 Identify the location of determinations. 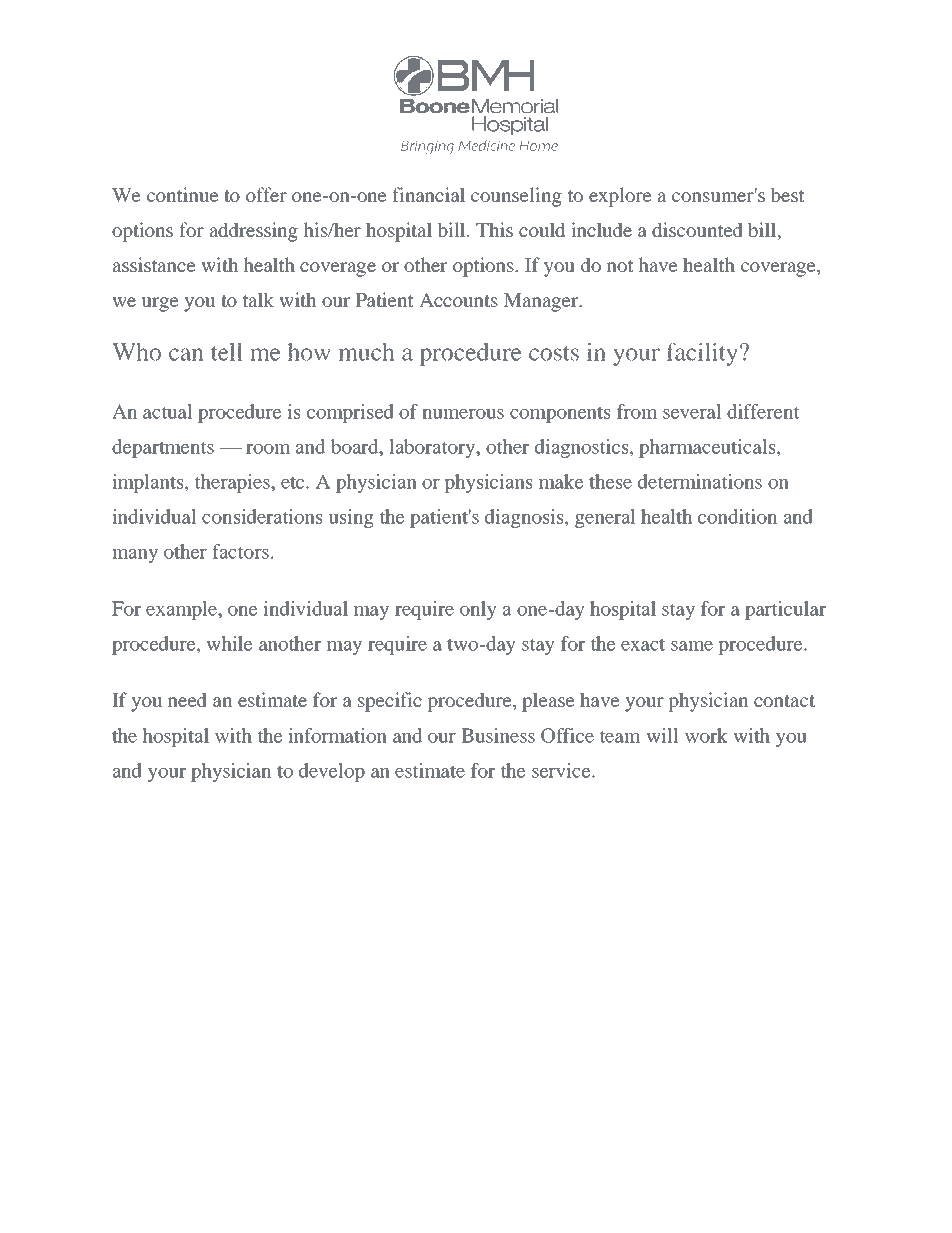
(700, 481).
